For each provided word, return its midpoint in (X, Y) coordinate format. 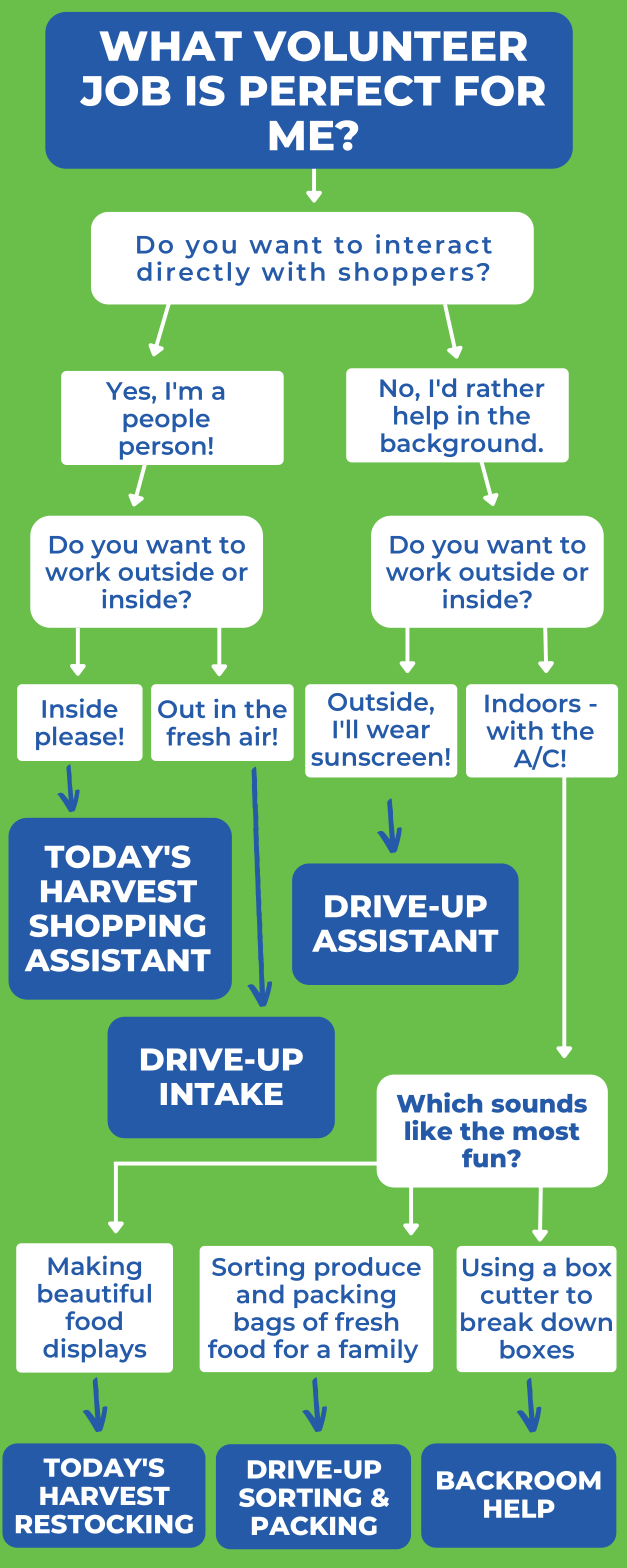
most (546, 1131)
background (458, 445)
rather (506, 387)
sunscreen (376, 759)
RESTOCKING (104, 1524)
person (163, 450)
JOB (125, 90)
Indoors (533, 703)
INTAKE (222, 1094)
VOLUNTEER (390, 46)
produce (368, 1269)
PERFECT (340, 90)
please (76, 738)
